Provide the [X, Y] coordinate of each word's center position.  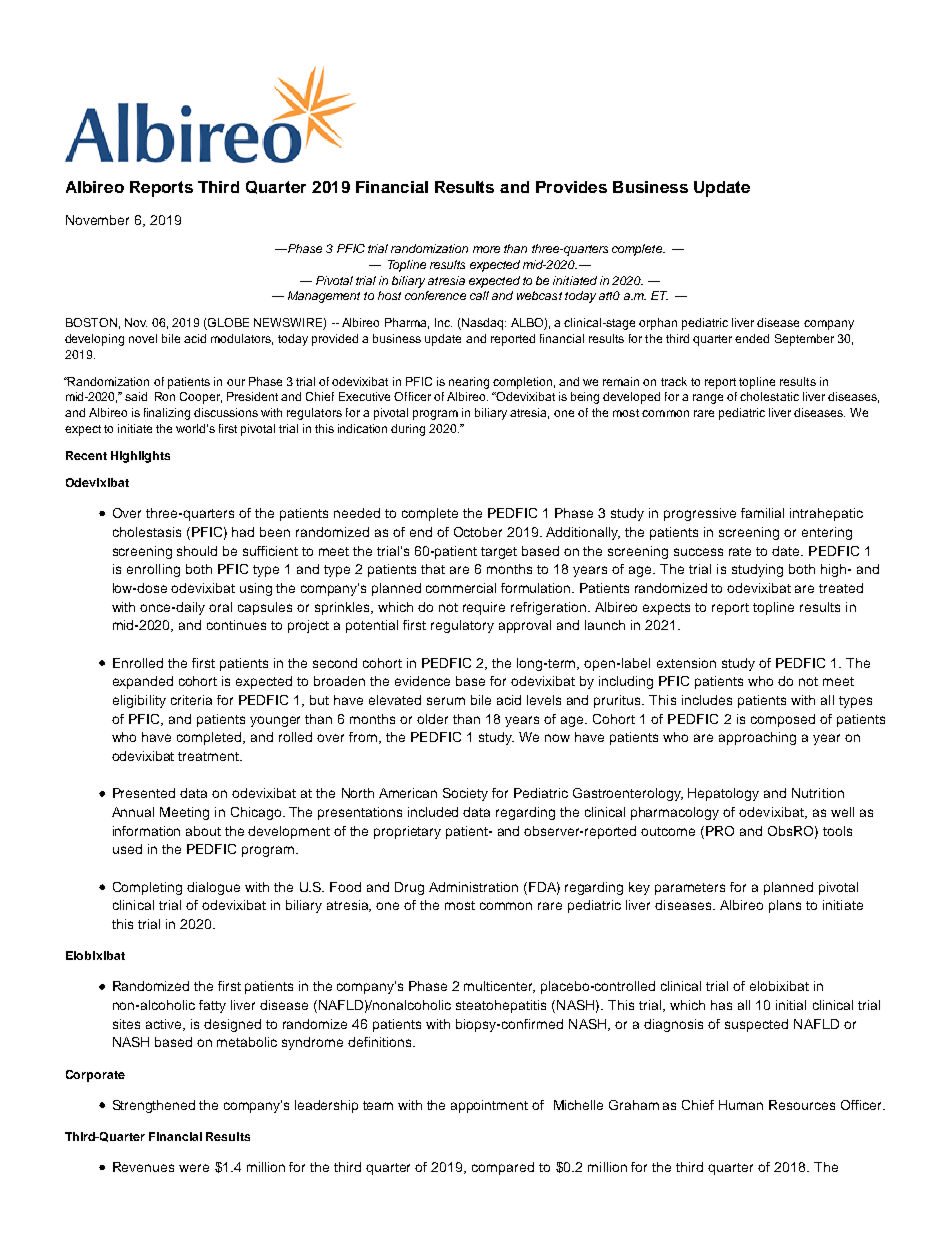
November [97, 220]
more [486, 249]
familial [762, 513]
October [478, 532]
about [203, 831]
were [194, 1168]
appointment [489, 1106]
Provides [571, 187]
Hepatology [723, 794]
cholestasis [147, 532]
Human [741, 1105]
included [433, 812]
